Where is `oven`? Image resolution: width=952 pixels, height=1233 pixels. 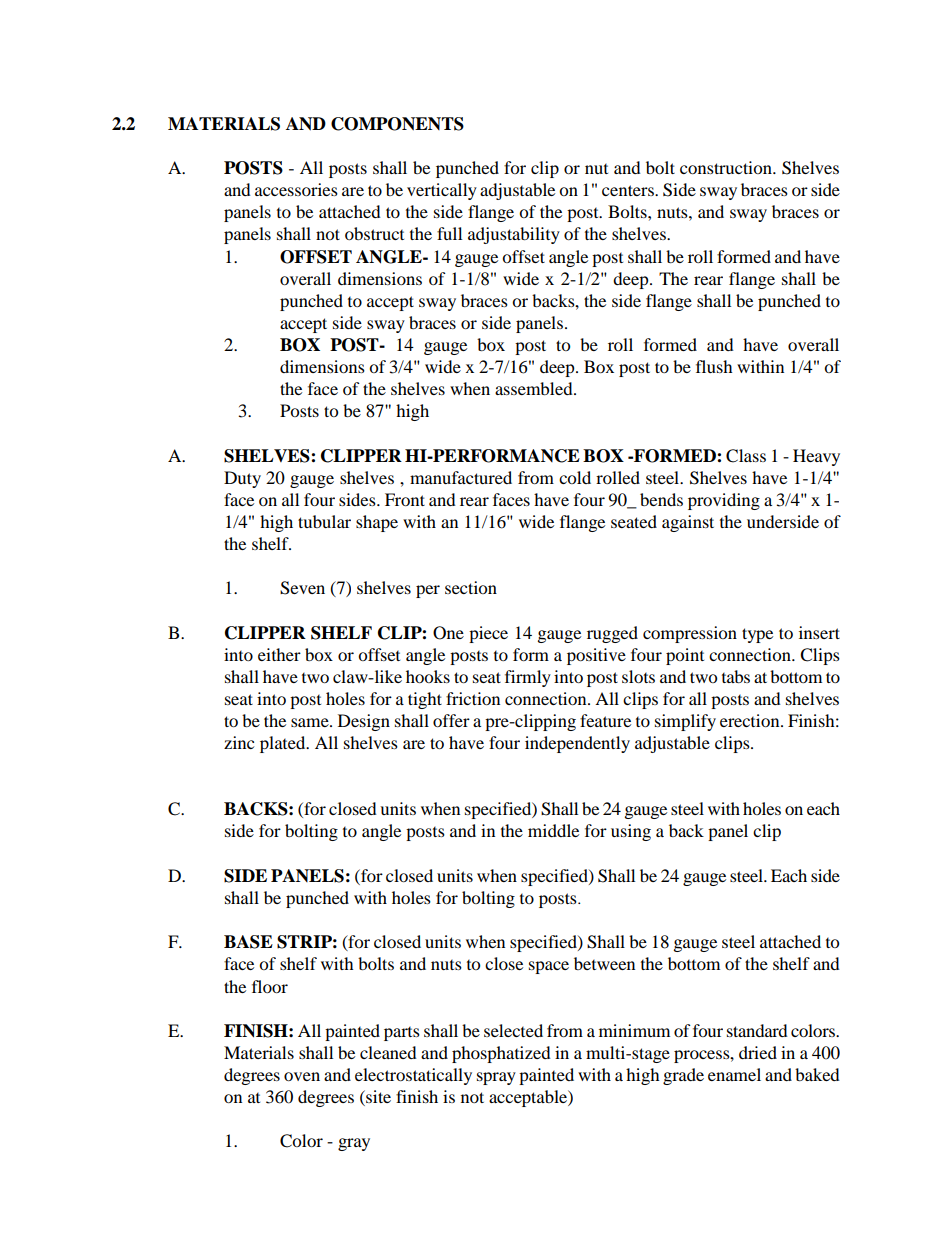
oven is located at coordinates (302, 1076).
